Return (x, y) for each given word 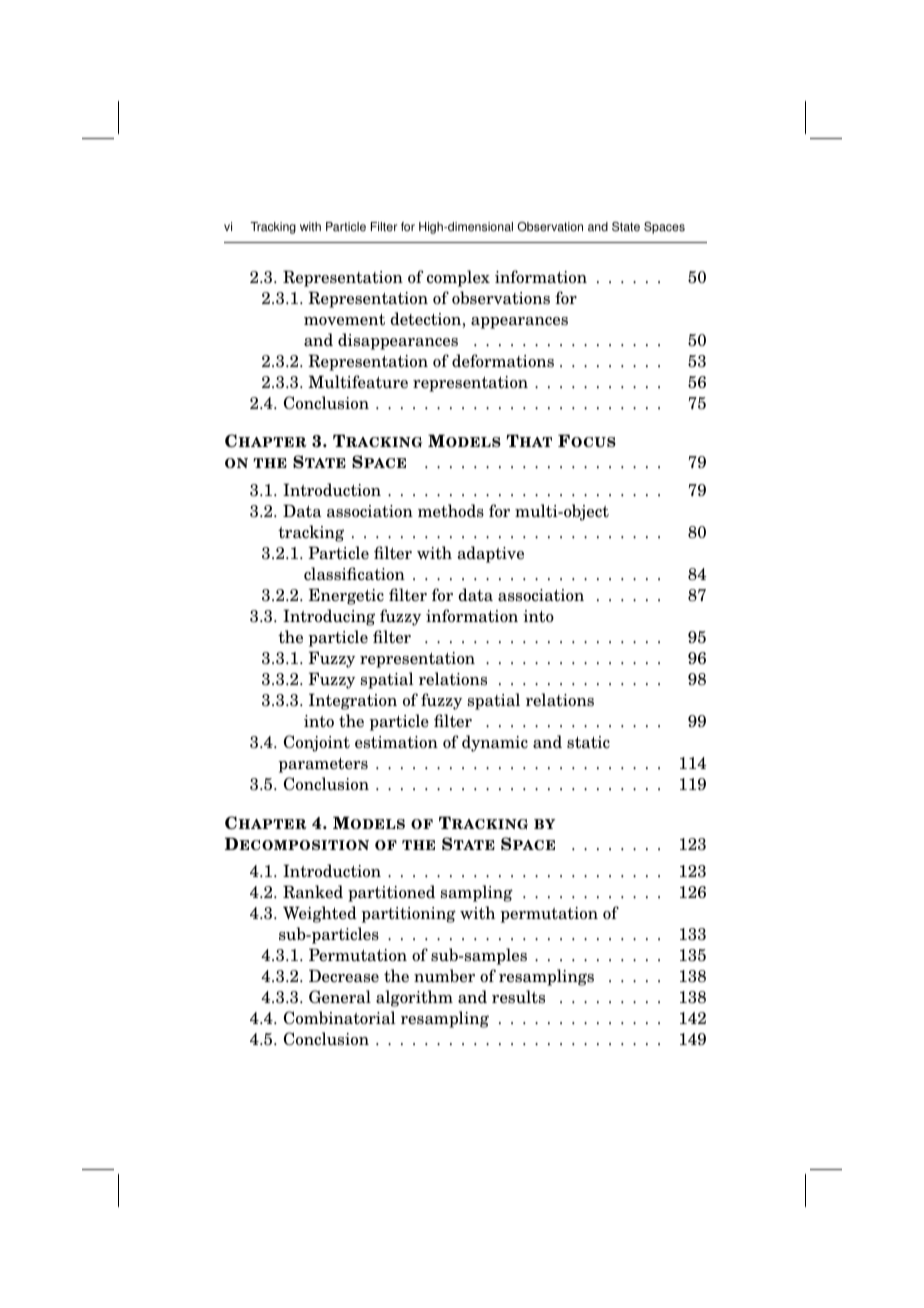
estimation (396, 742)
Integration (353, 701)
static (588, 742)
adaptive (491, 554)
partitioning (408, 915)
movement (344, 320)
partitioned (391, 893)
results (518, 997)
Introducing (329, 617)
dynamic (495, 743)
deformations (503, 361)
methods (451, 511)
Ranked (313, 892)
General (340, 997)
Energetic (346, 596)
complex (458, 278)
